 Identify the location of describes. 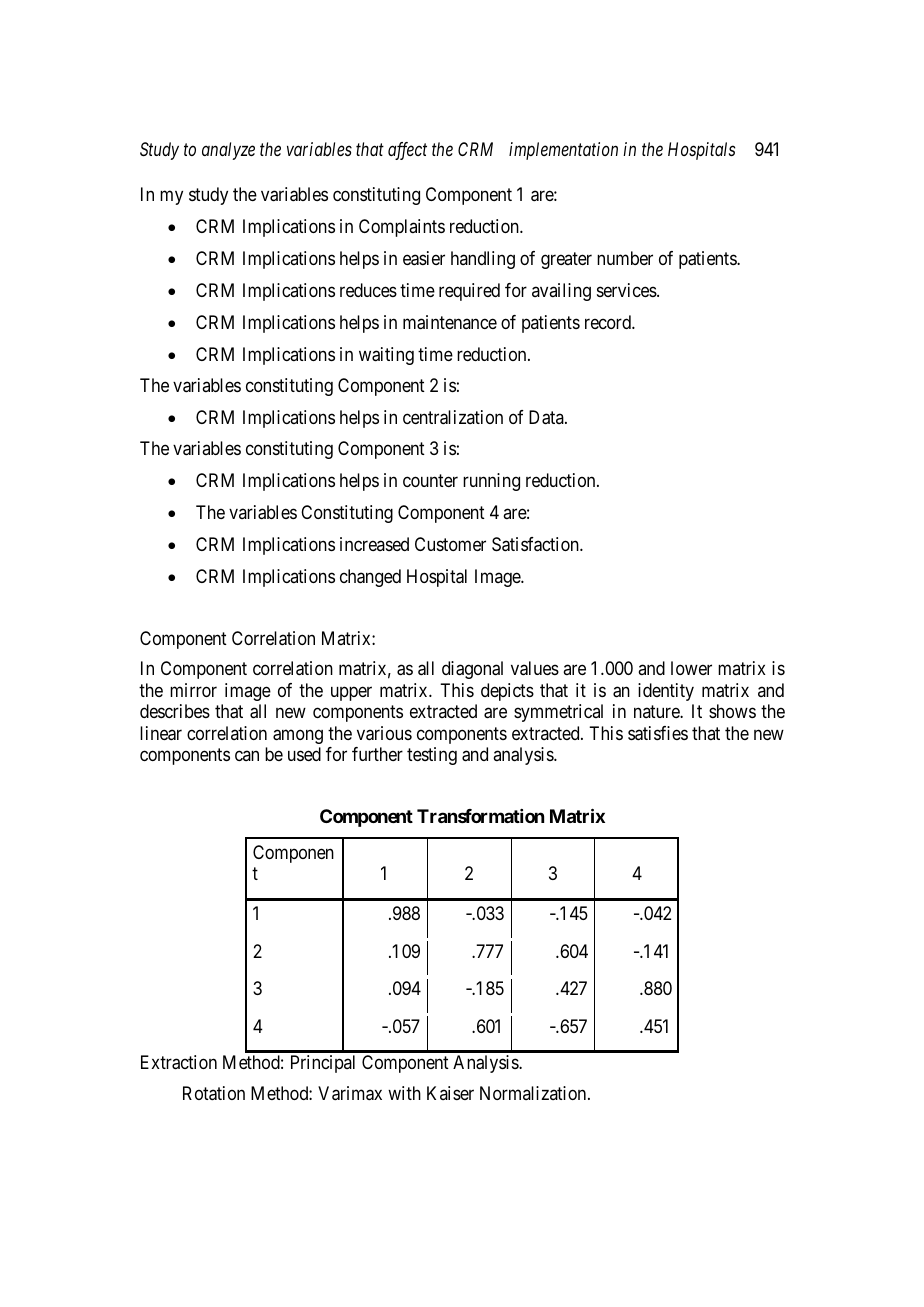
(175, 711).
